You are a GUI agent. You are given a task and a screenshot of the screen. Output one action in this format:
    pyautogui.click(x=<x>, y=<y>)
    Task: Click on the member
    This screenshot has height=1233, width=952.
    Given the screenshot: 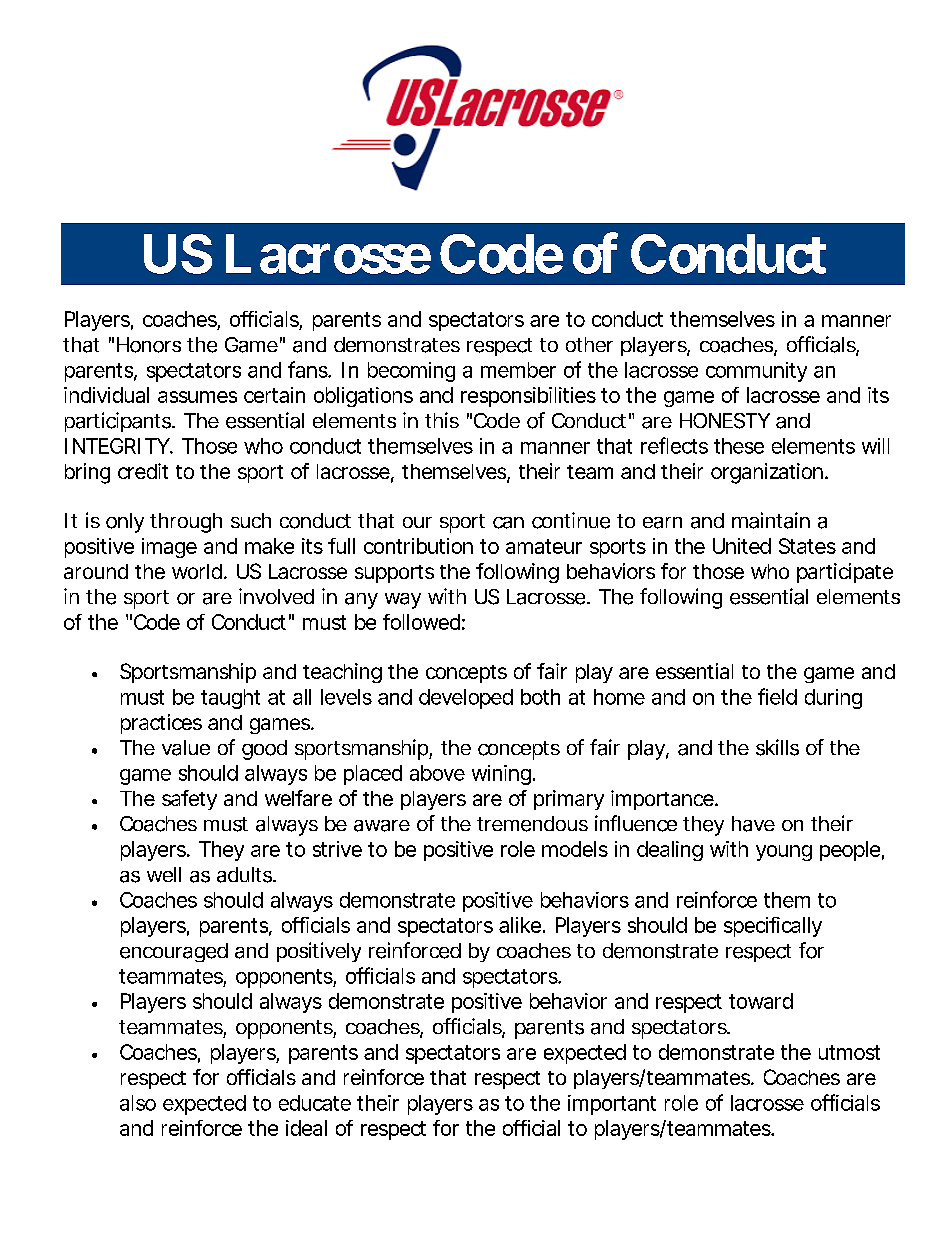 What is the action you would take?
    pyautogui.click(x=518, y=370)
